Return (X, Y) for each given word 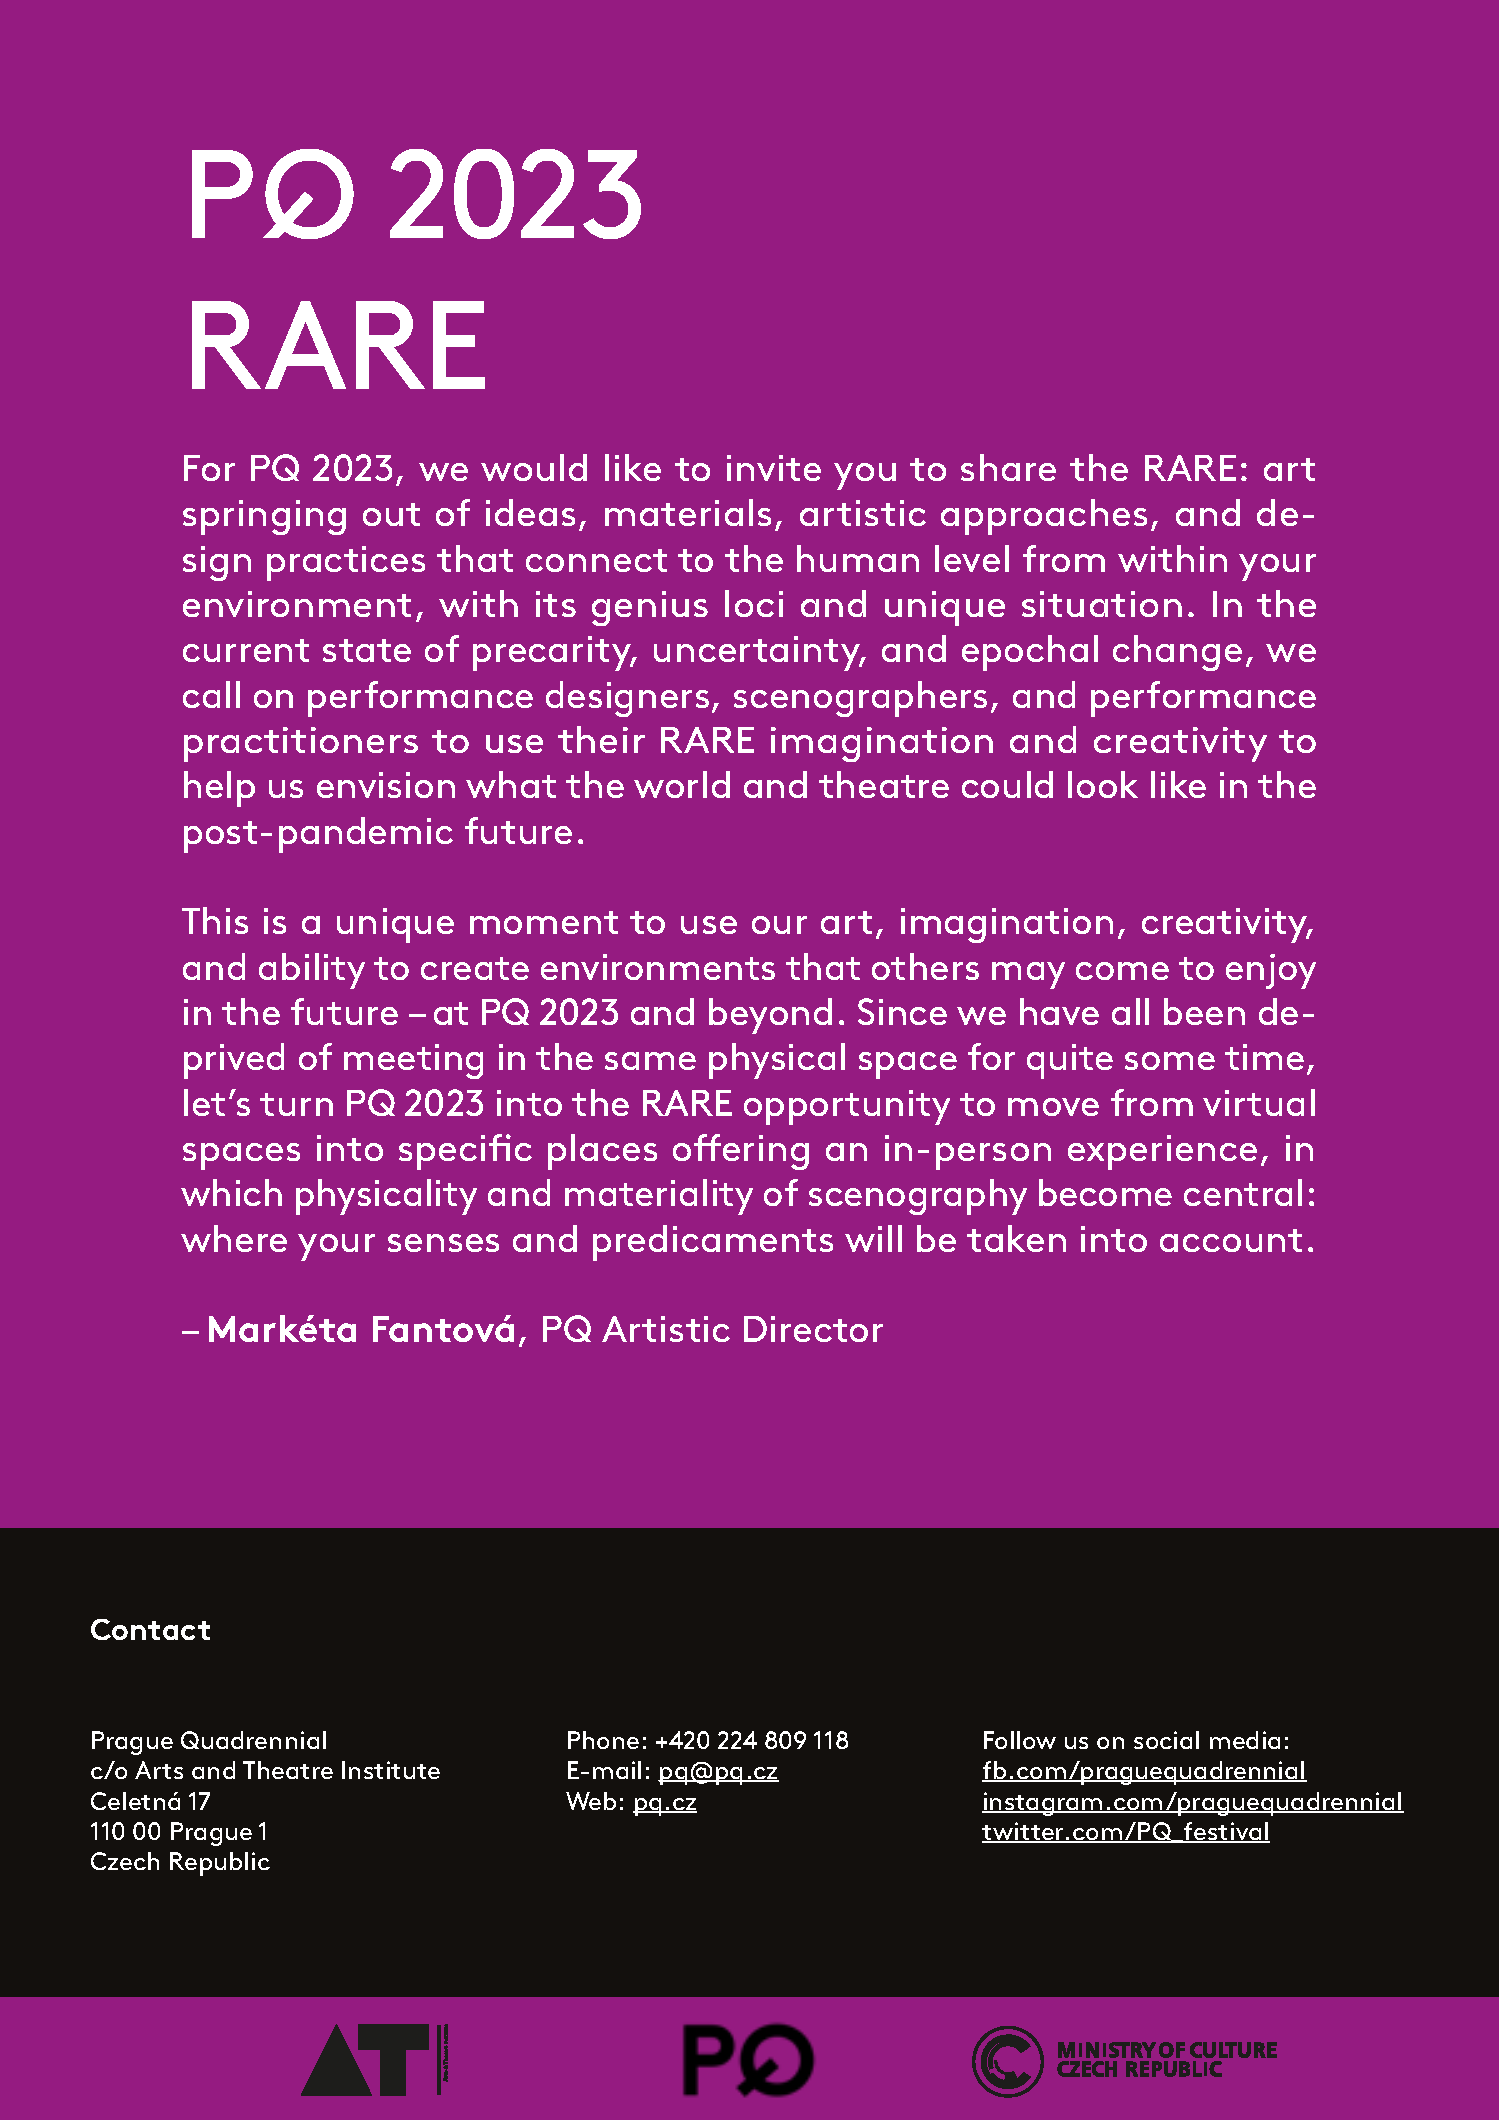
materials (688, 512)
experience (1162, 1152)
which (231, 1192)
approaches (1044, 517)
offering (741, 1152)
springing (264, 517)
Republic (220, 1864)
